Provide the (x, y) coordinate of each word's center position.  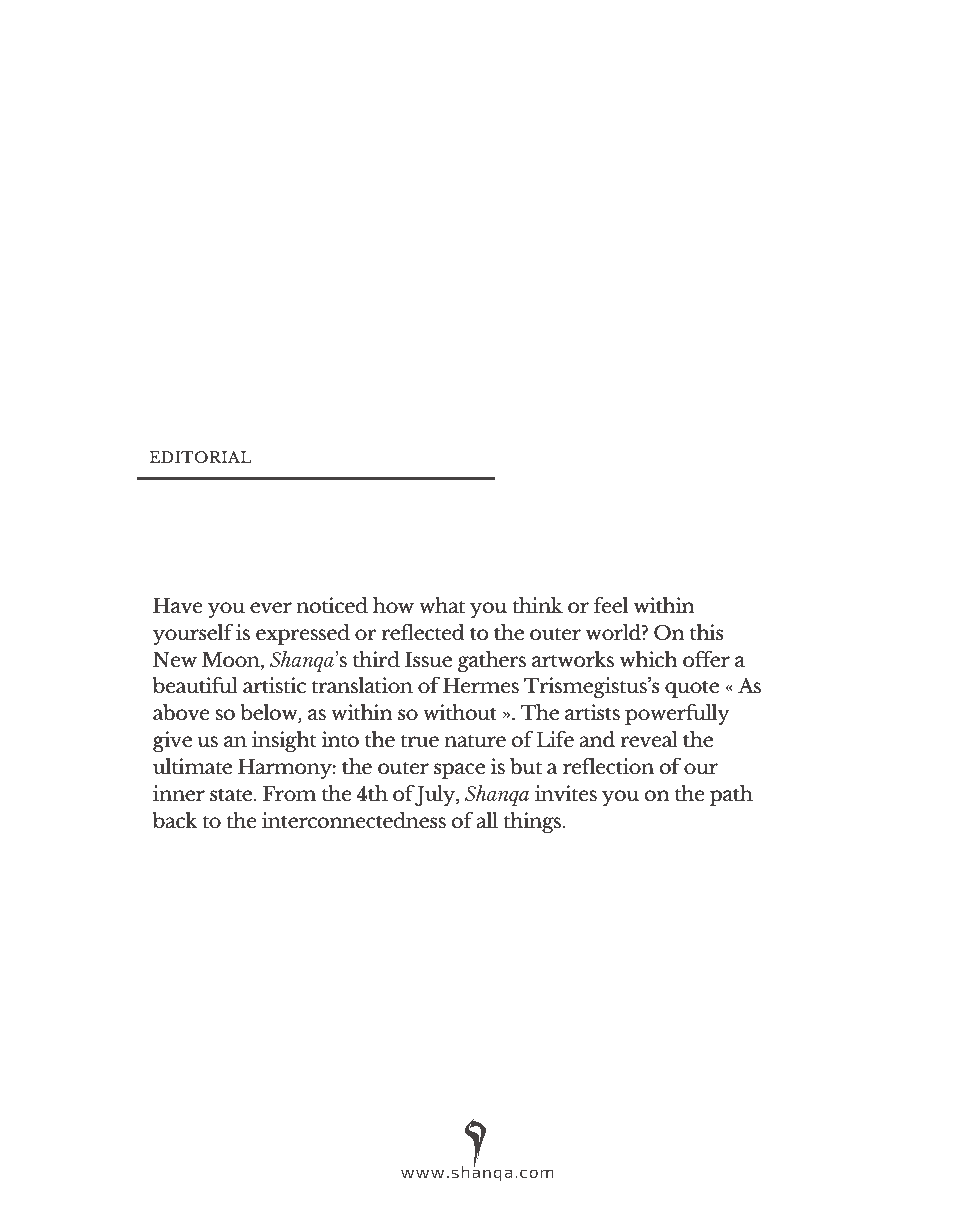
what (442, 605)
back (175, 820)
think (537, 605)
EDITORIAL (200, 457)
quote (692, 689)
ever (271, 607)
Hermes (481, 685)
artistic (274, 685)
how (393, 605)
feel (610, 605)
